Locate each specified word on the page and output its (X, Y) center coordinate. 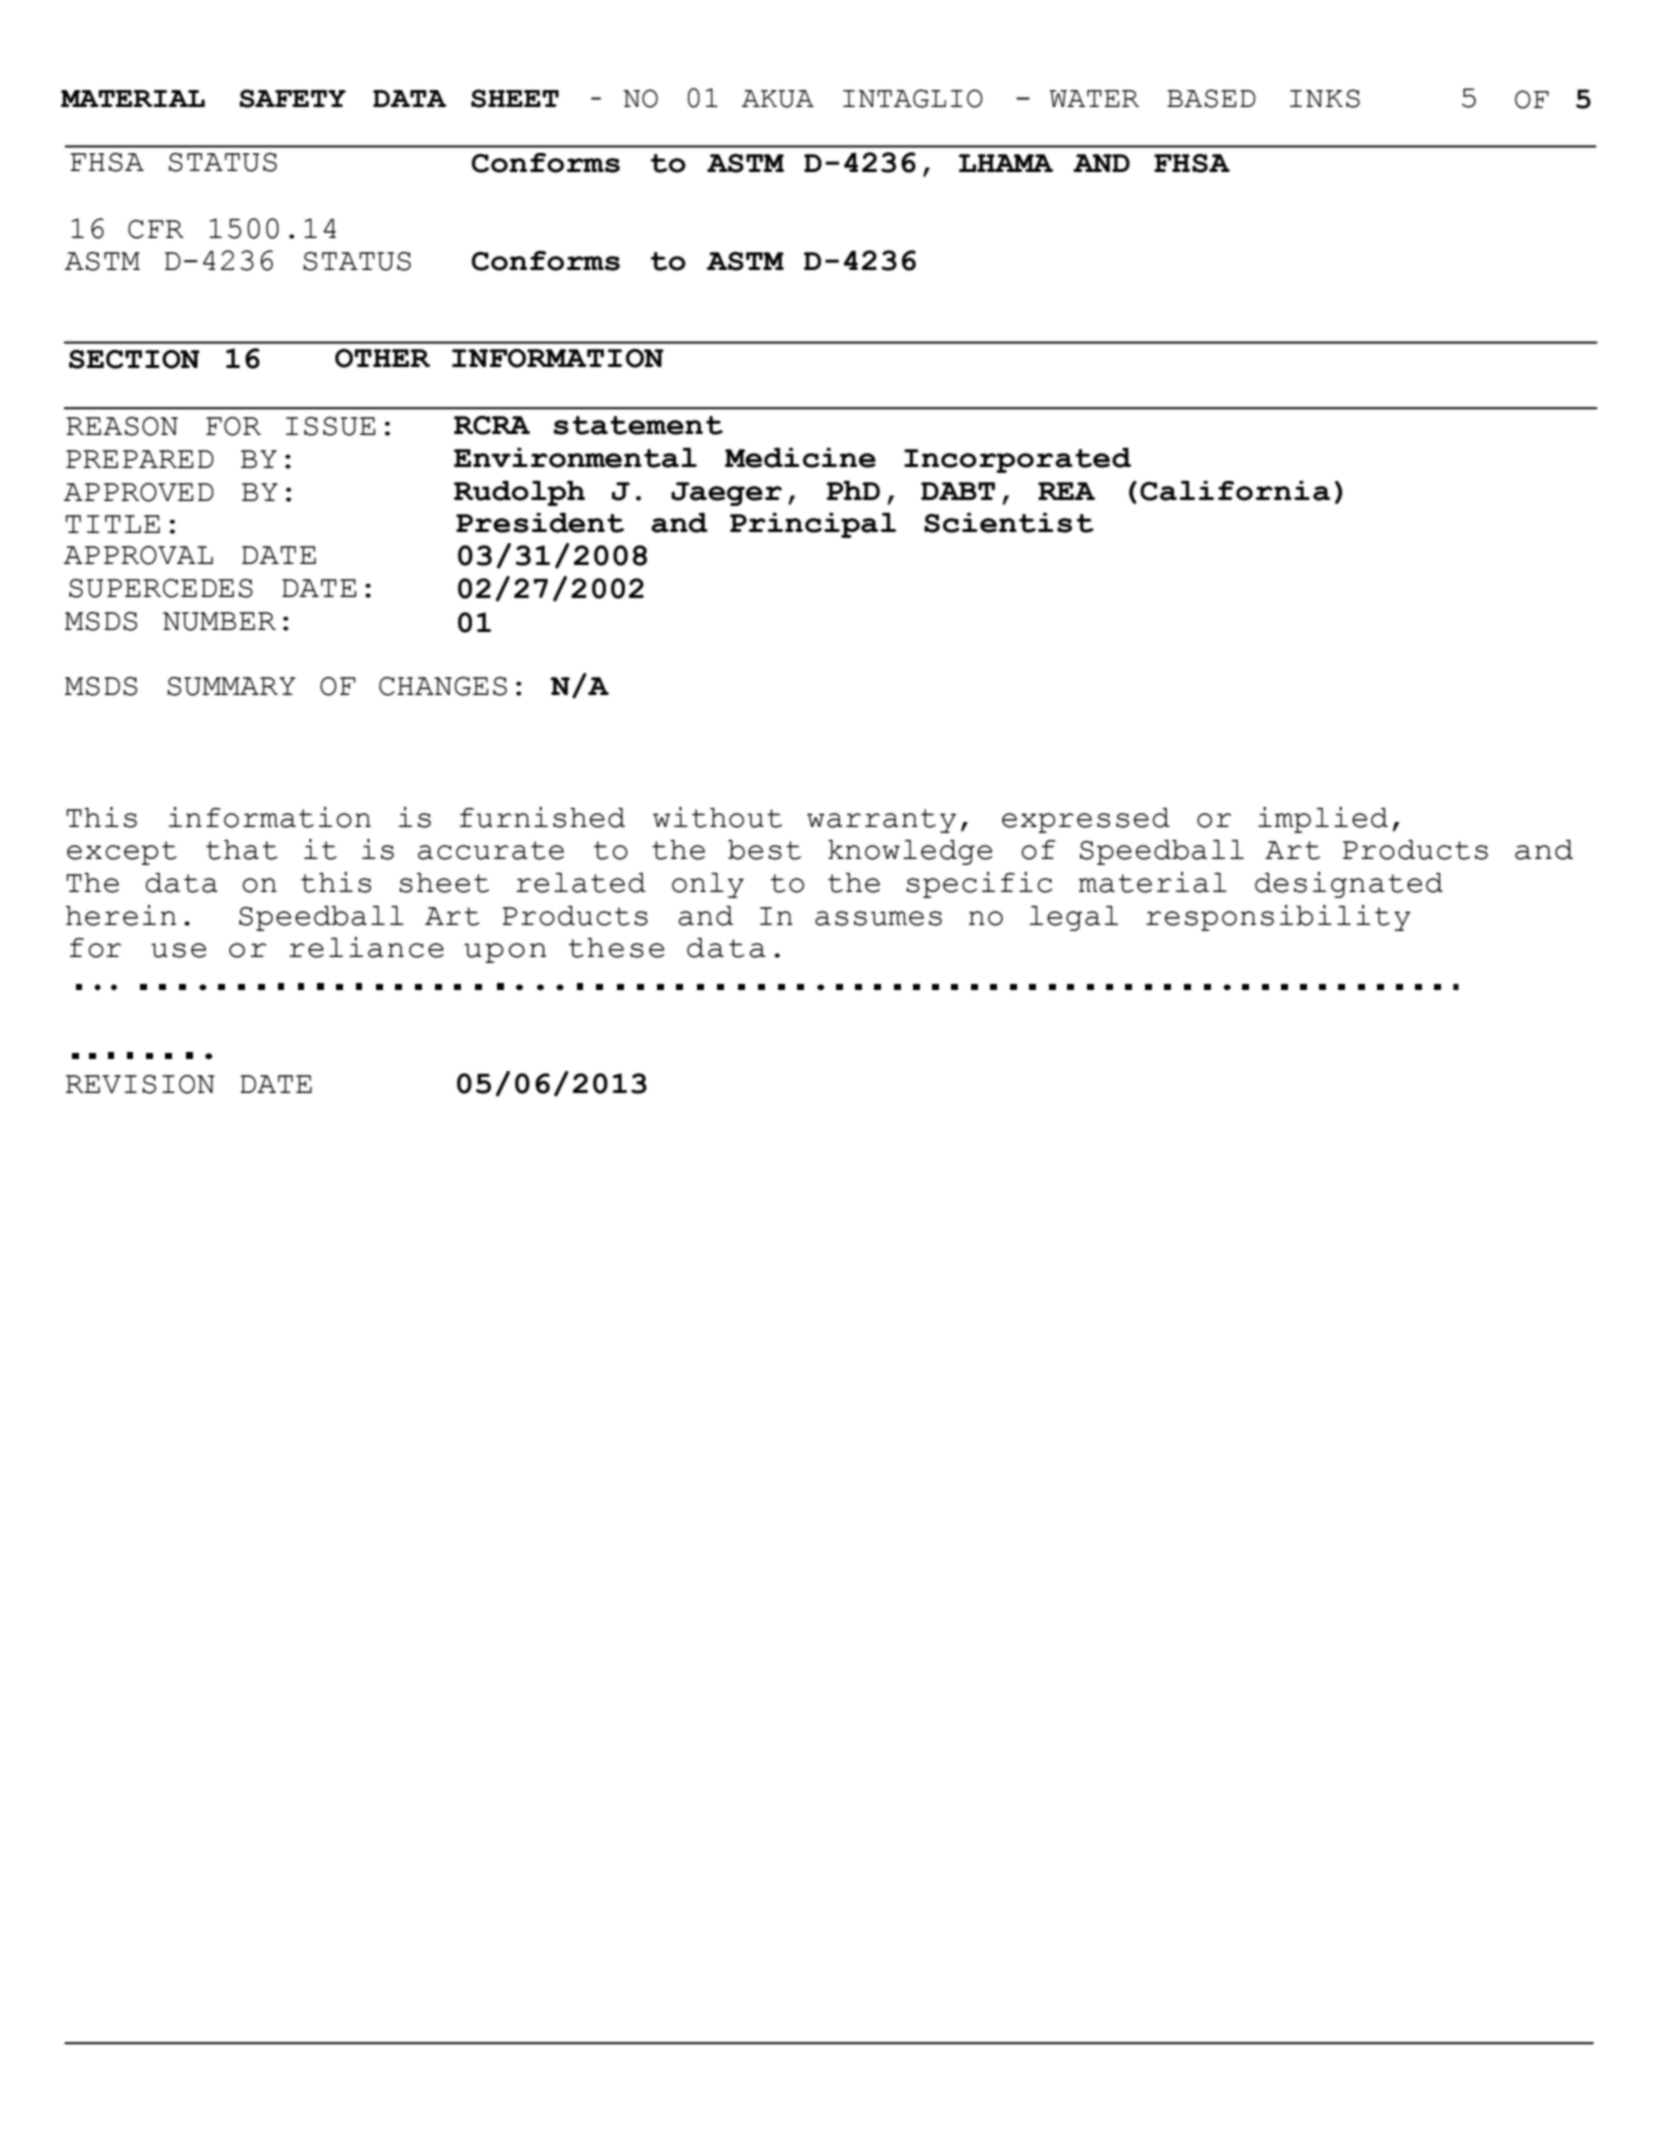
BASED (1211, 98)
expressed (1086, 820)
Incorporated (1017, 460)
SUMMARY (231, 686)
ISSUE (331, 426)
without (717, 817)
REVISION (140, 1084)
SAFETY (292, 98)
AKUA (778, 99)
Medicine (800, 458)
